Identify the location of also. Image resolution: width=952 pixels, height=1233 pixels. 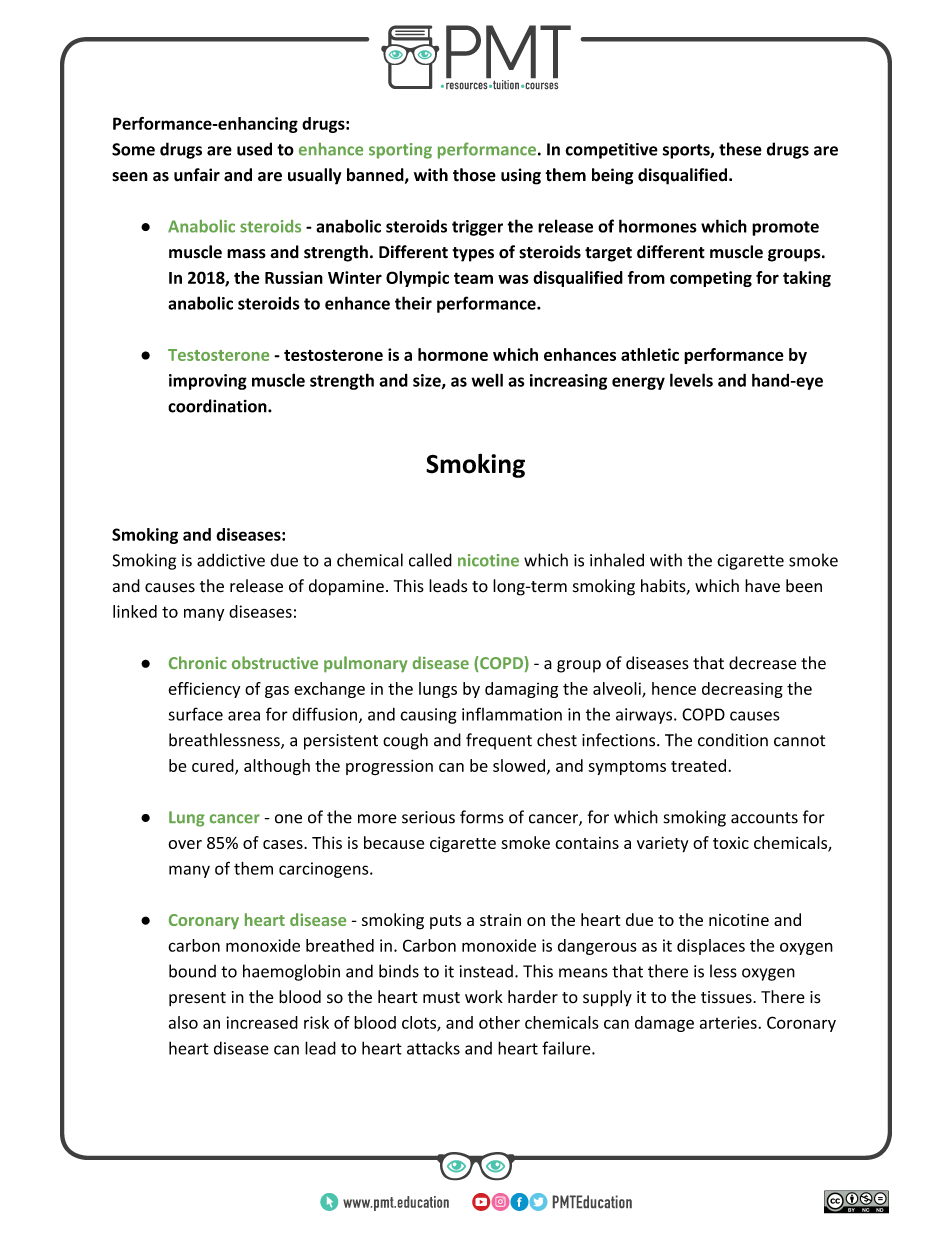
(183, 1022).
